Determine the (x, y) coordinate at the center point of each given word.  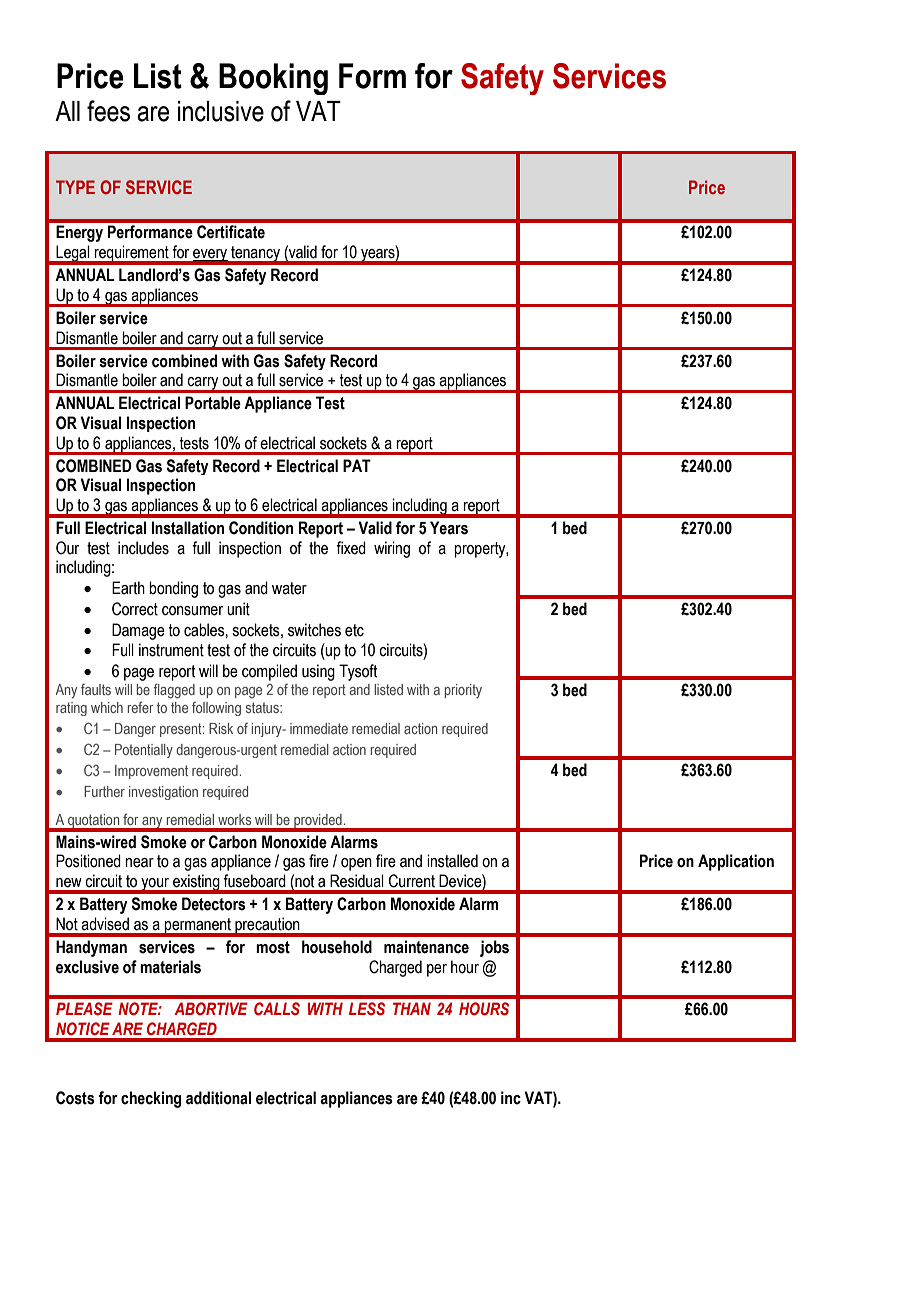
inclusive (221, 111)
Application (736, 862)
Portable (213, 403)
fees (108, 111)
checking (151, 1099)
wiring (392, 549)
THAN (412, 1008)
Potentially (144, 751)
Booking (273, 79)
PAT (357, 465)
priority (463, 691)
